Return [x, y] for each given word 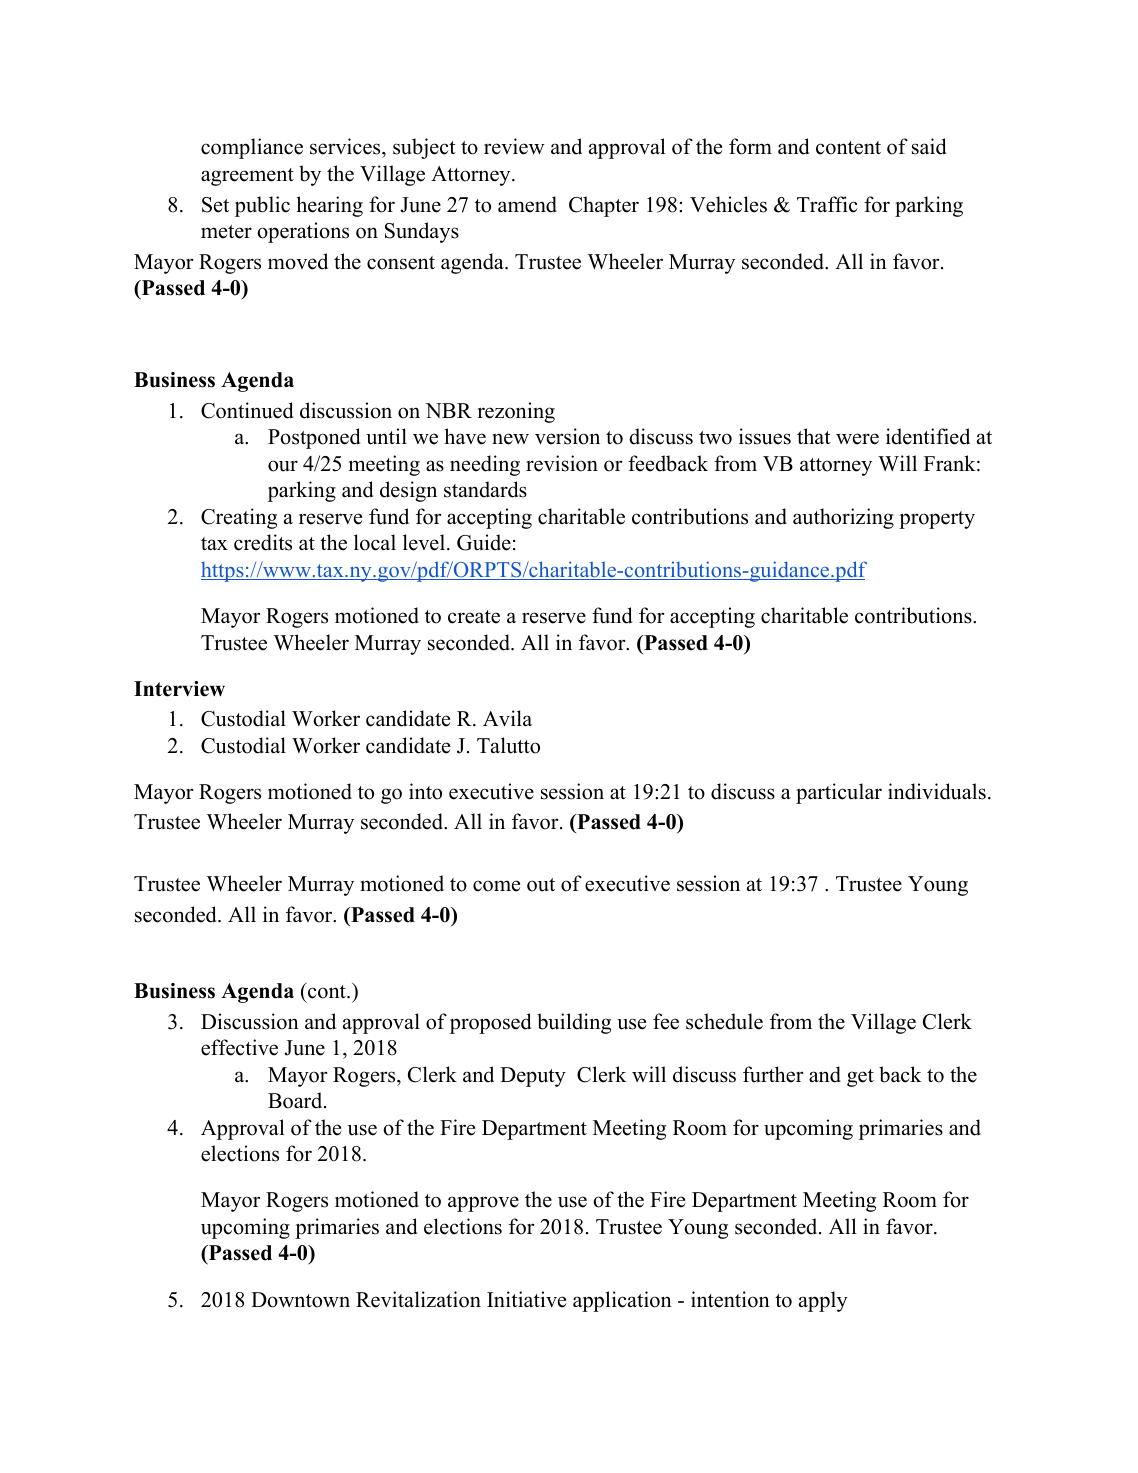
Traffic [827, 204]
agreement [247, 177]
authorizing [843, 518]
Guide [484, 542]
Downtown [300, 1300]
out [541, 885]
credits [263, 542]
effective [239, 1047]
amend [527, 204]
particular [839, 793]
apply [823, 1301]
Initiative [526, 1299]
